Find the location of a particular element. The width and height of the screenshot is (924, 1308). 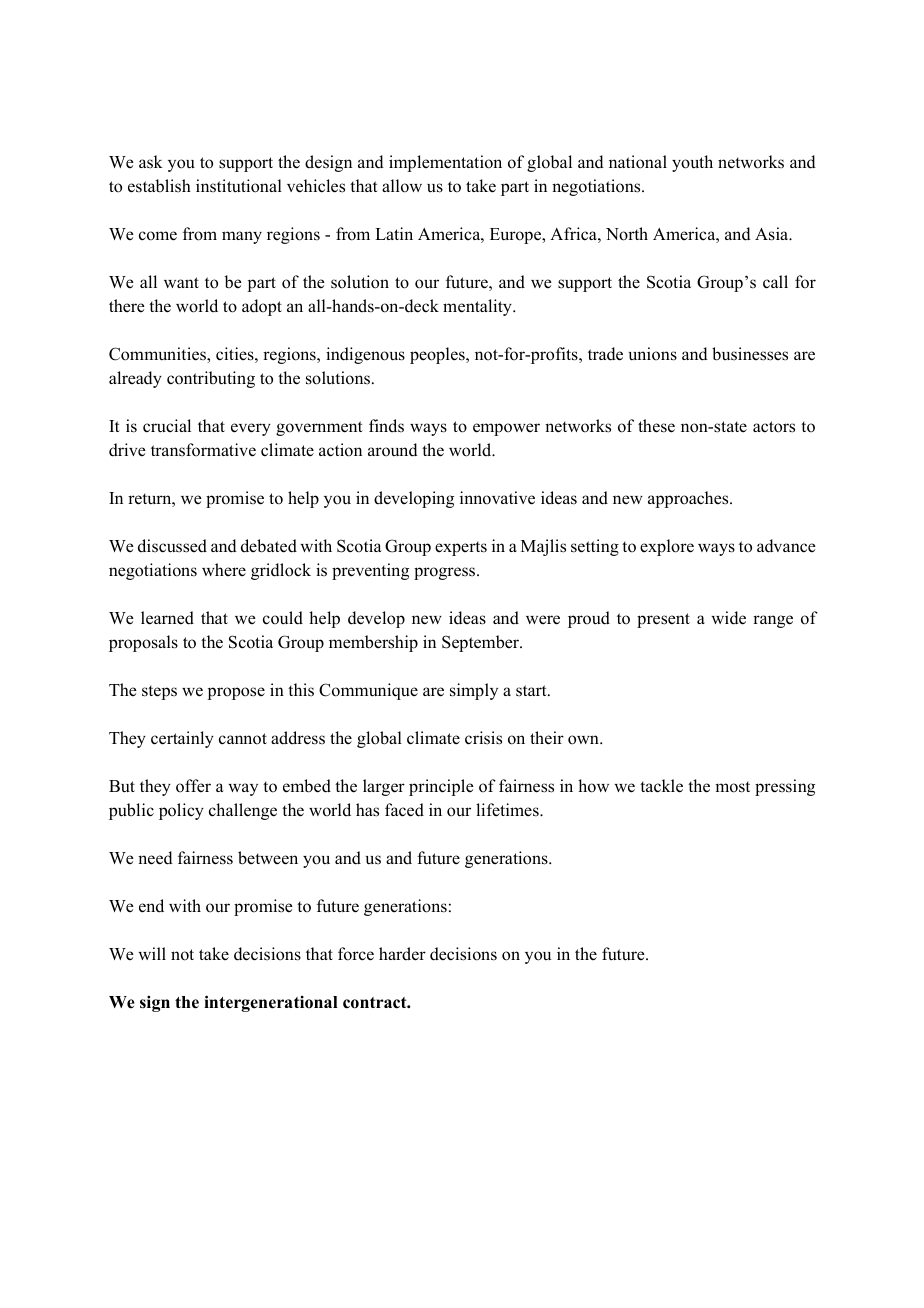

wide is located at coordinates (728, 618).
